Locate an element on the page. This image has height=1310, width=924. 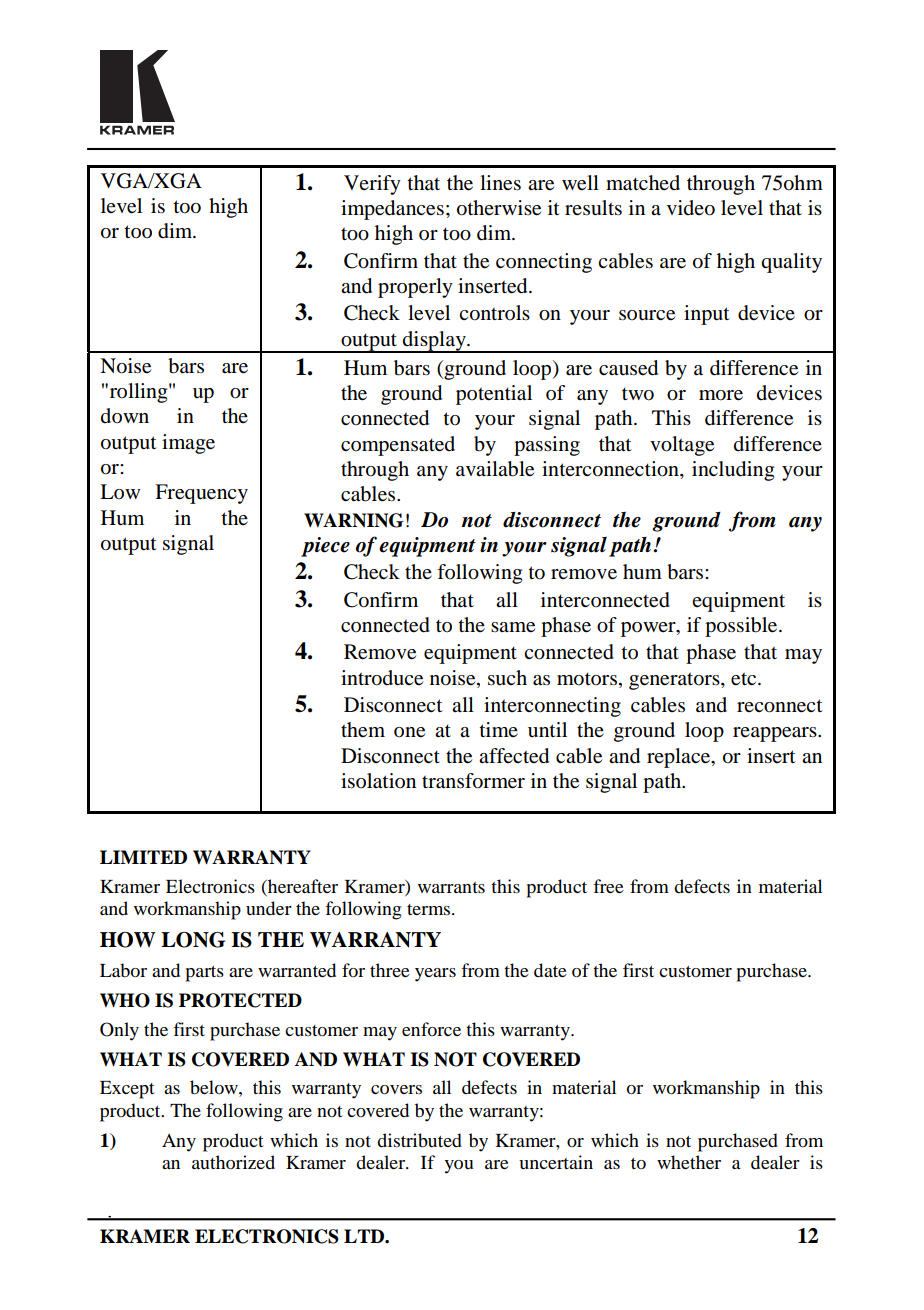
them is located at coordinates (363, 730).
